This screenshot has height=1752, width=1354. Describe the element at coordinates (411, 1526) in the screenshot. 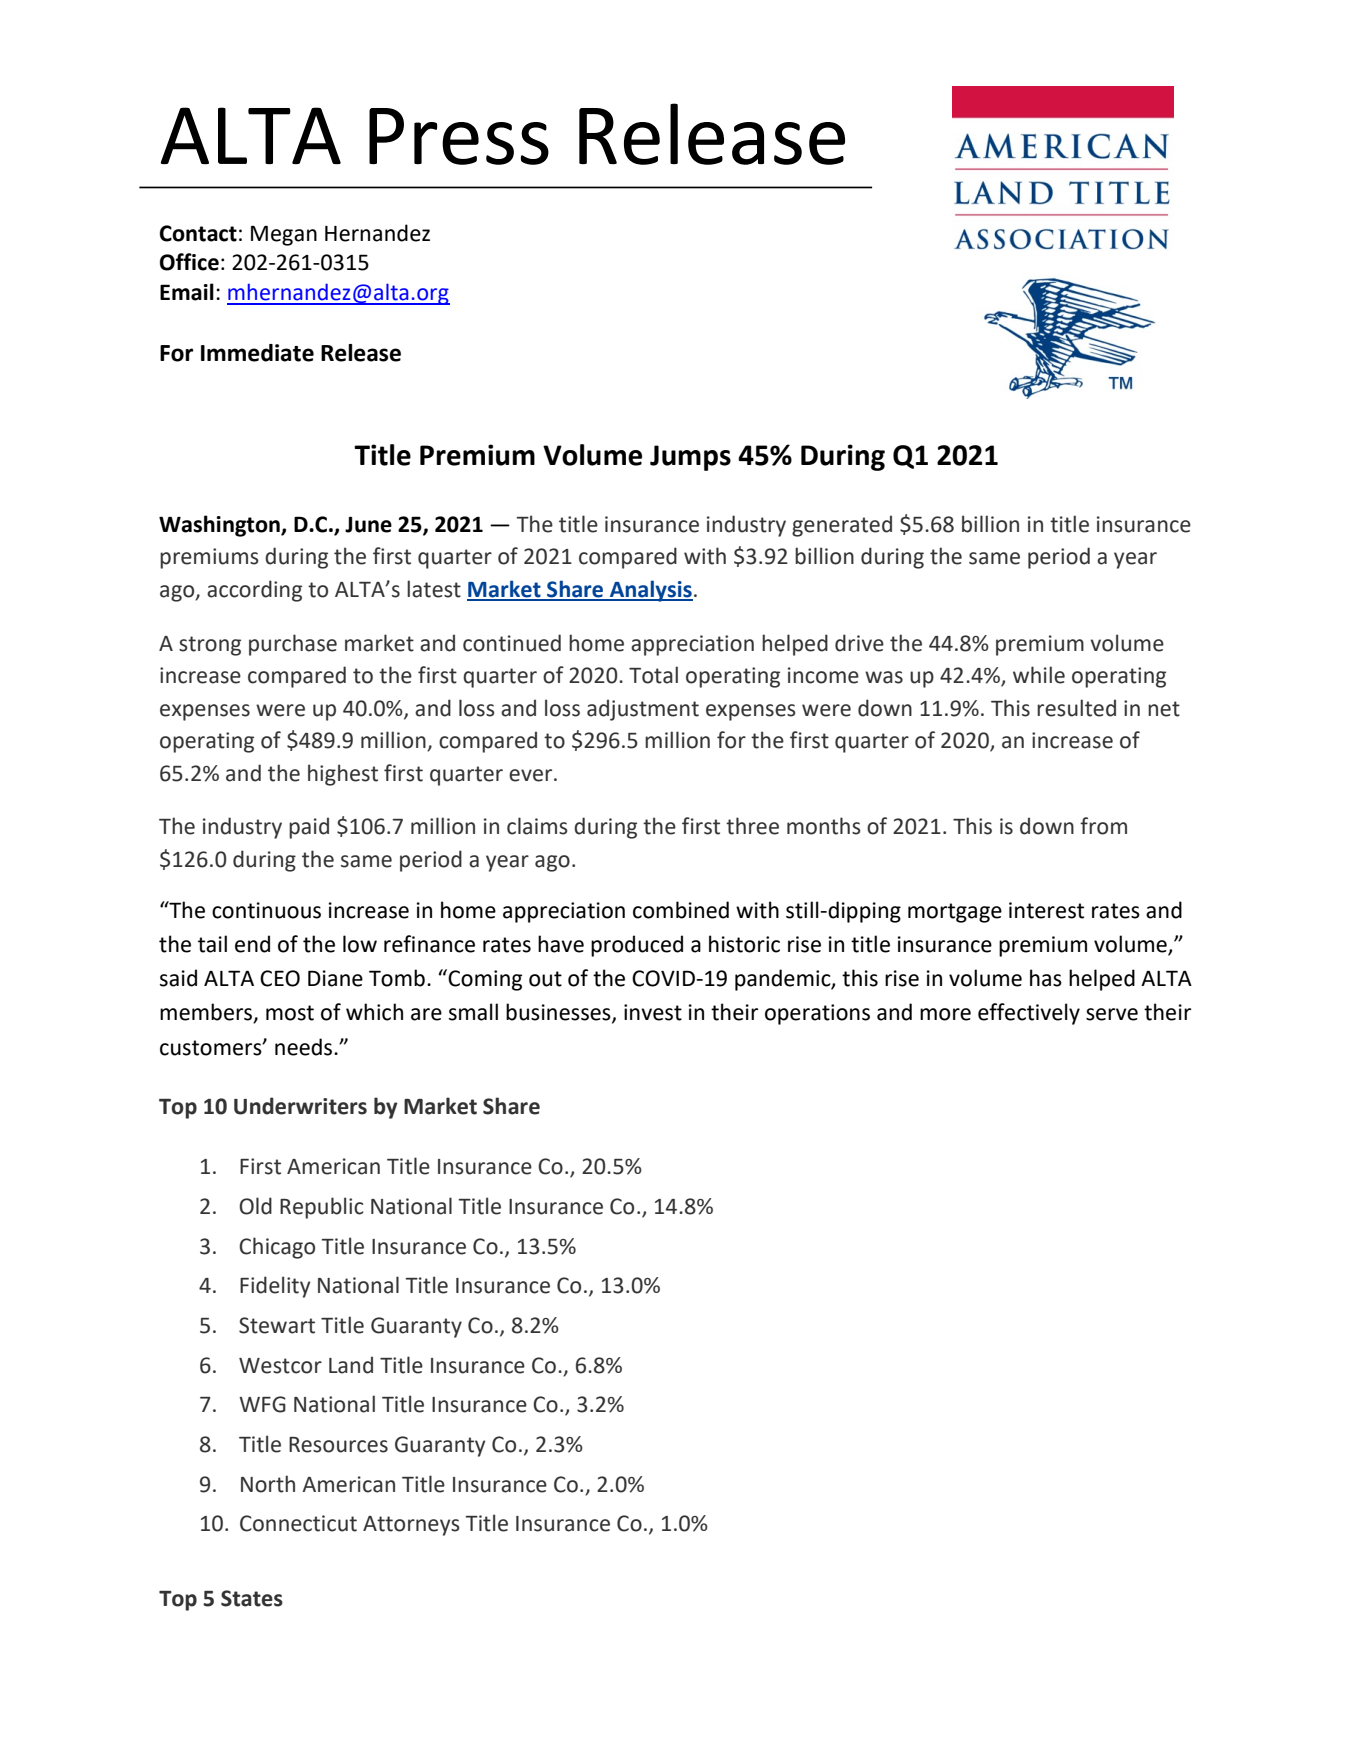

I see `Attorneys` at that location.
